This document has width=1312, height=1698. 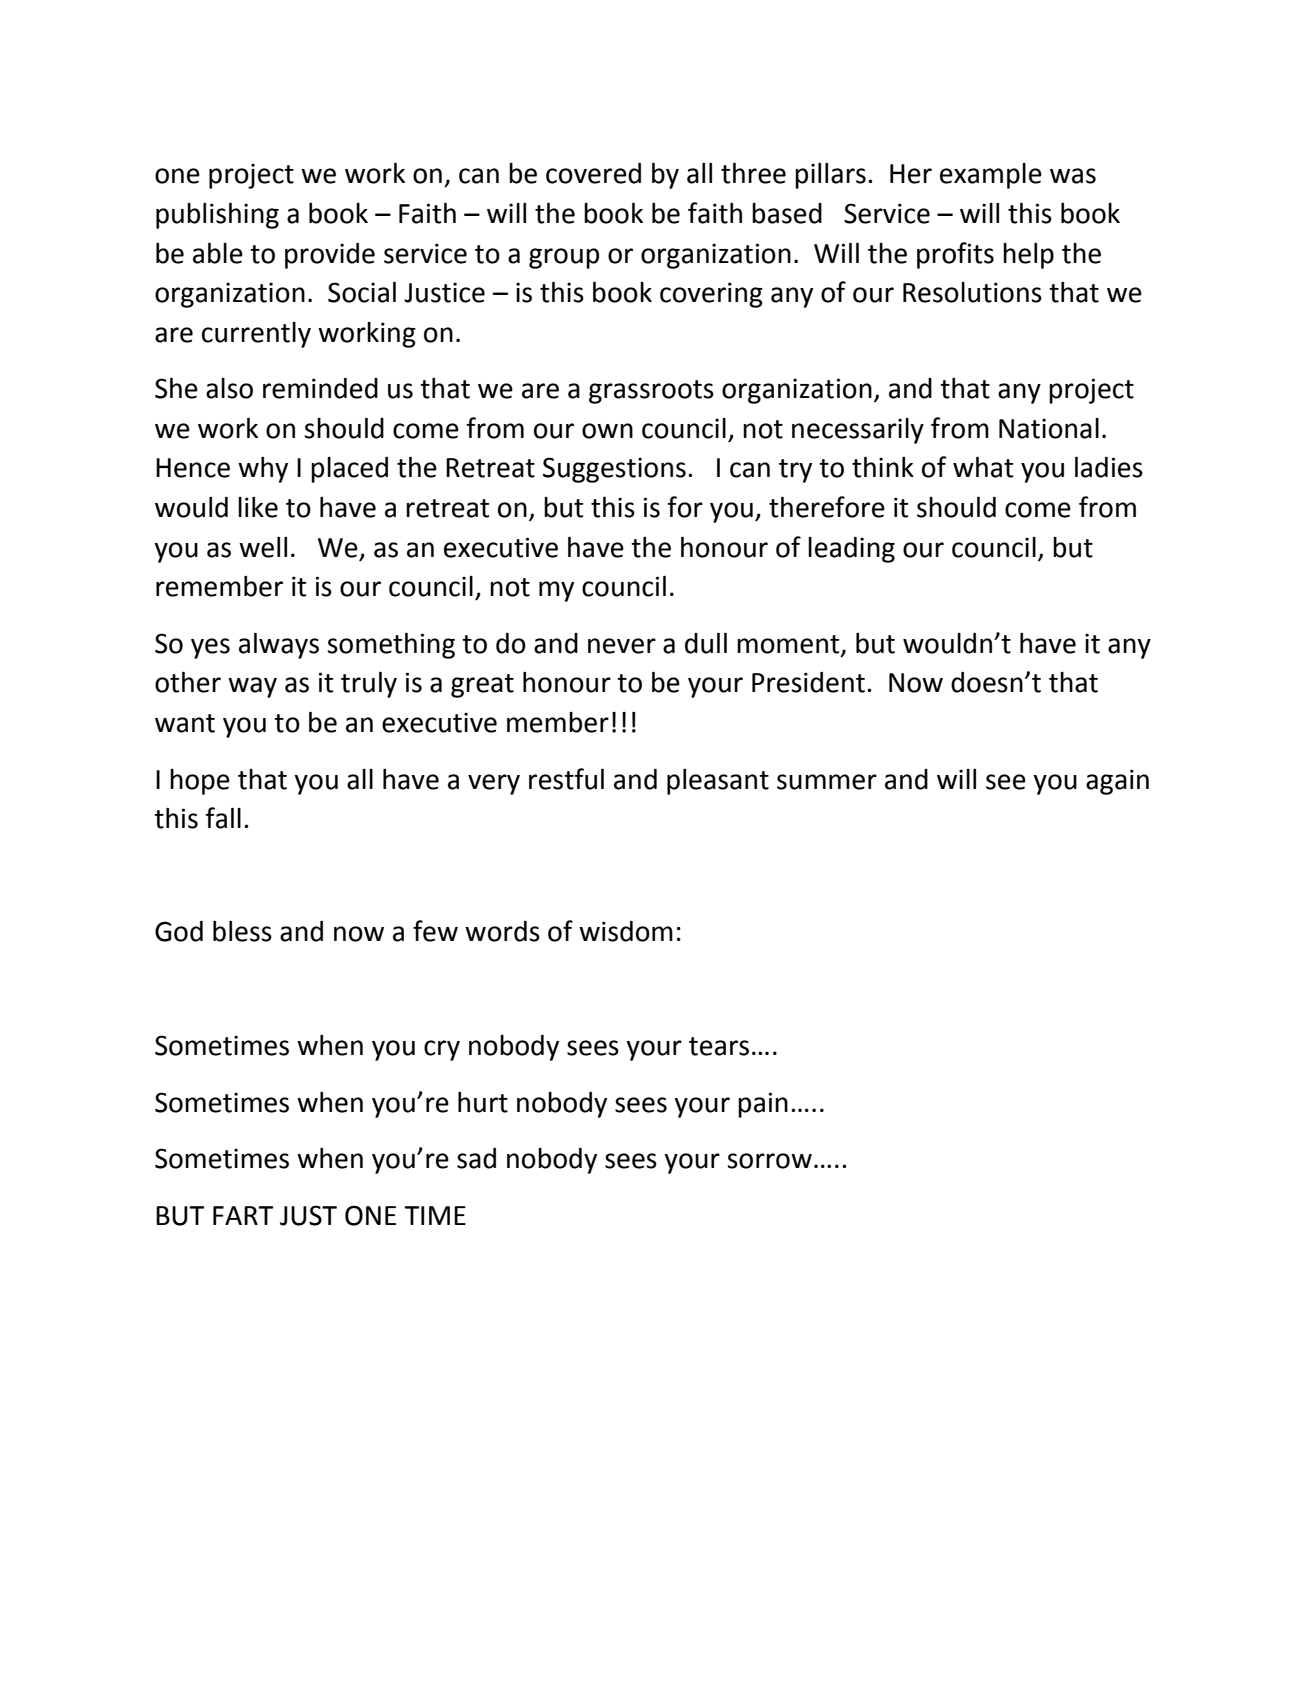 What do you see at coordinates (243, 1215) in the document?
I see `FART` at bounding box center [243, 1215].
